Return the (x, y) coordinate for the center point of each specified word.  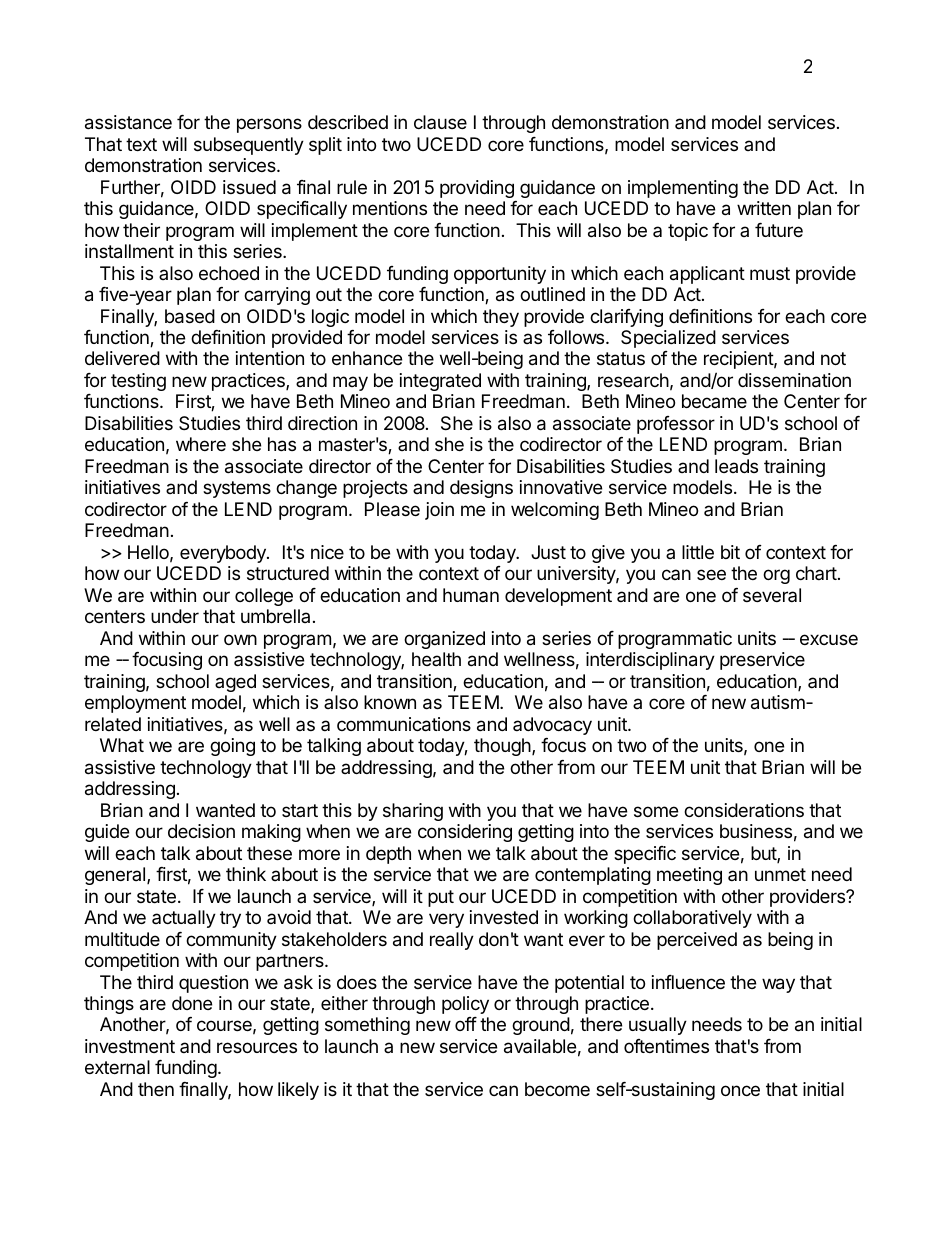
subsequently (249, 146)
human (471, 595)
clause (440, 122)
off (466, 1024)
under (175, 616)
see (711, 574)
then (156, 1089)
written (764, 208)
